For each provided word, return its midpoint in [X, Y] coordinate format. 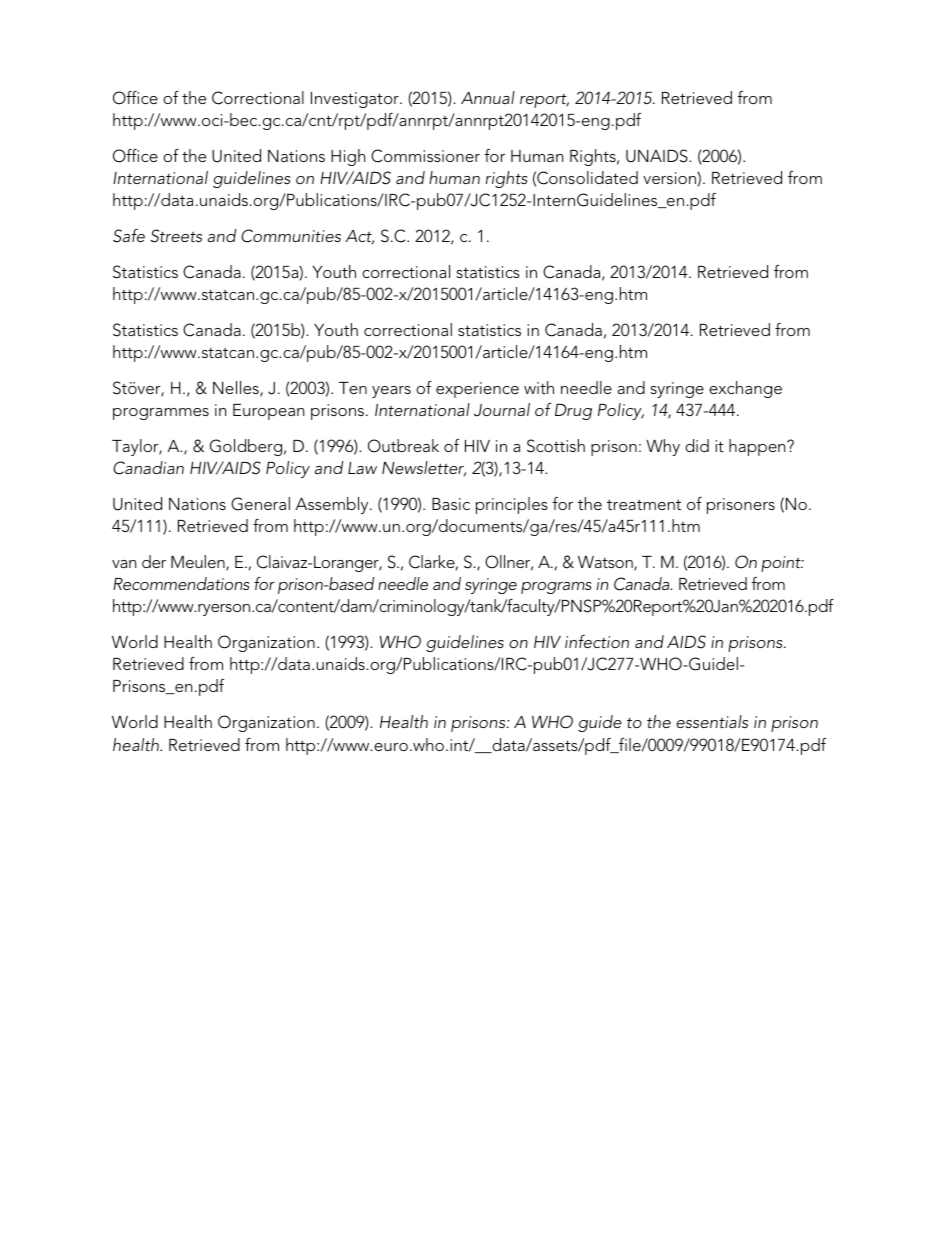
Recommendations [181, 583]
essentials [712, 721]
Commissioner [425, 156]
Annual [488, 97]
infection [597, 641]
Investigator [356, 100]
